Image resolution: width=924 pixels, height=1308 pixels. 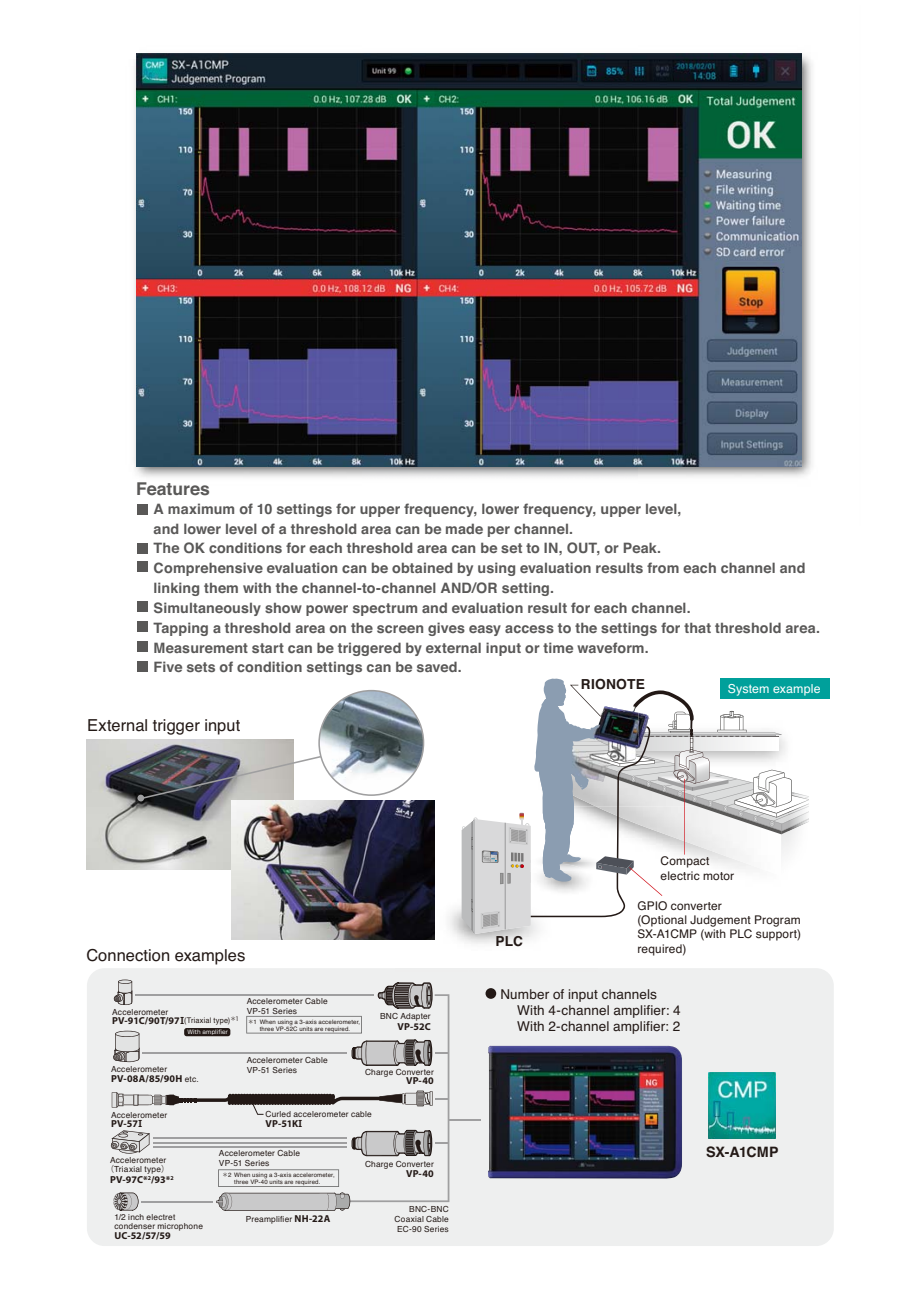 I want to click on System, so click(x=748, y=690).
